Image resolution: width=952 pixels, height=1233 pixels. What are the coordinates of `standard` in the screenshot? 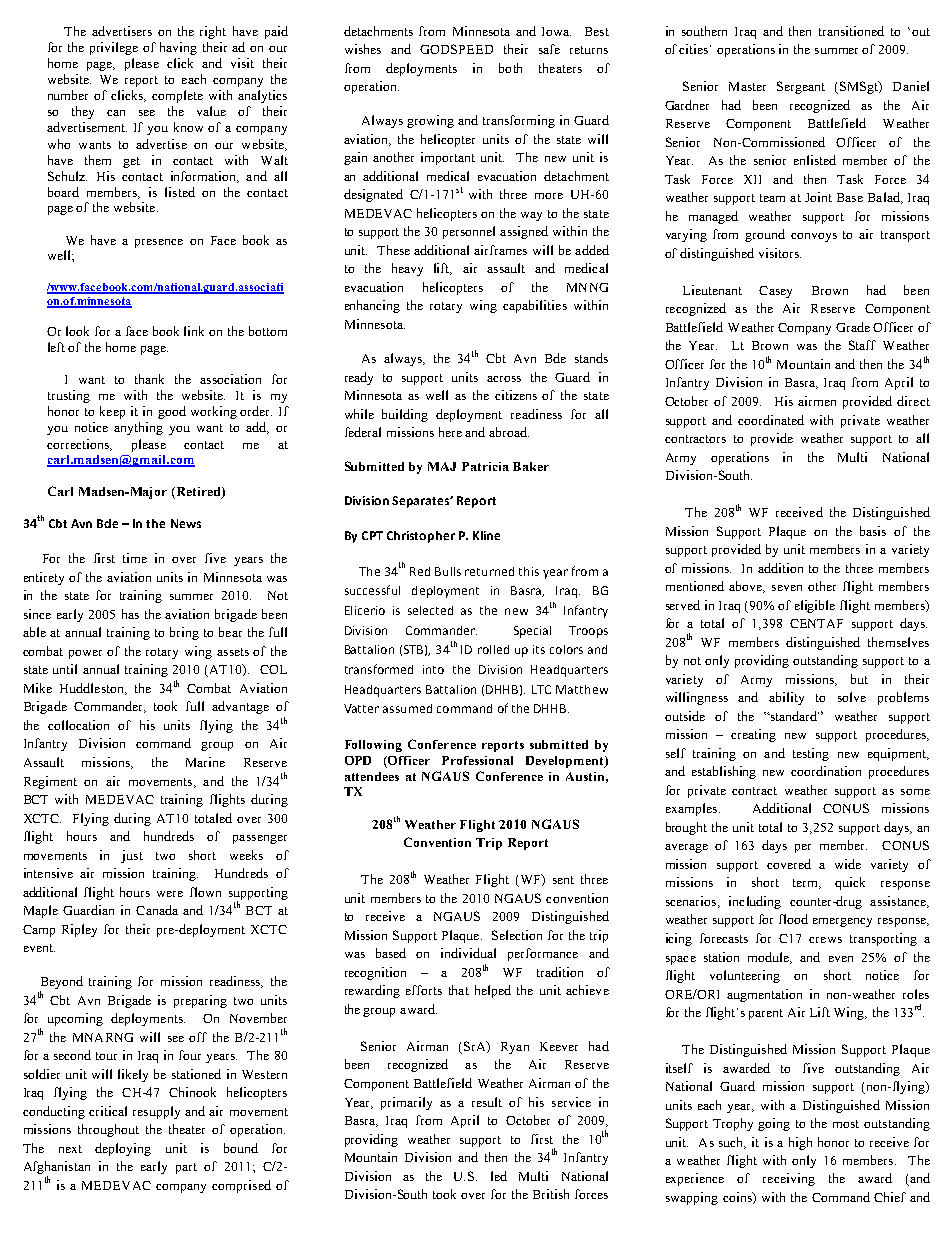 It's located at (793, 716).
